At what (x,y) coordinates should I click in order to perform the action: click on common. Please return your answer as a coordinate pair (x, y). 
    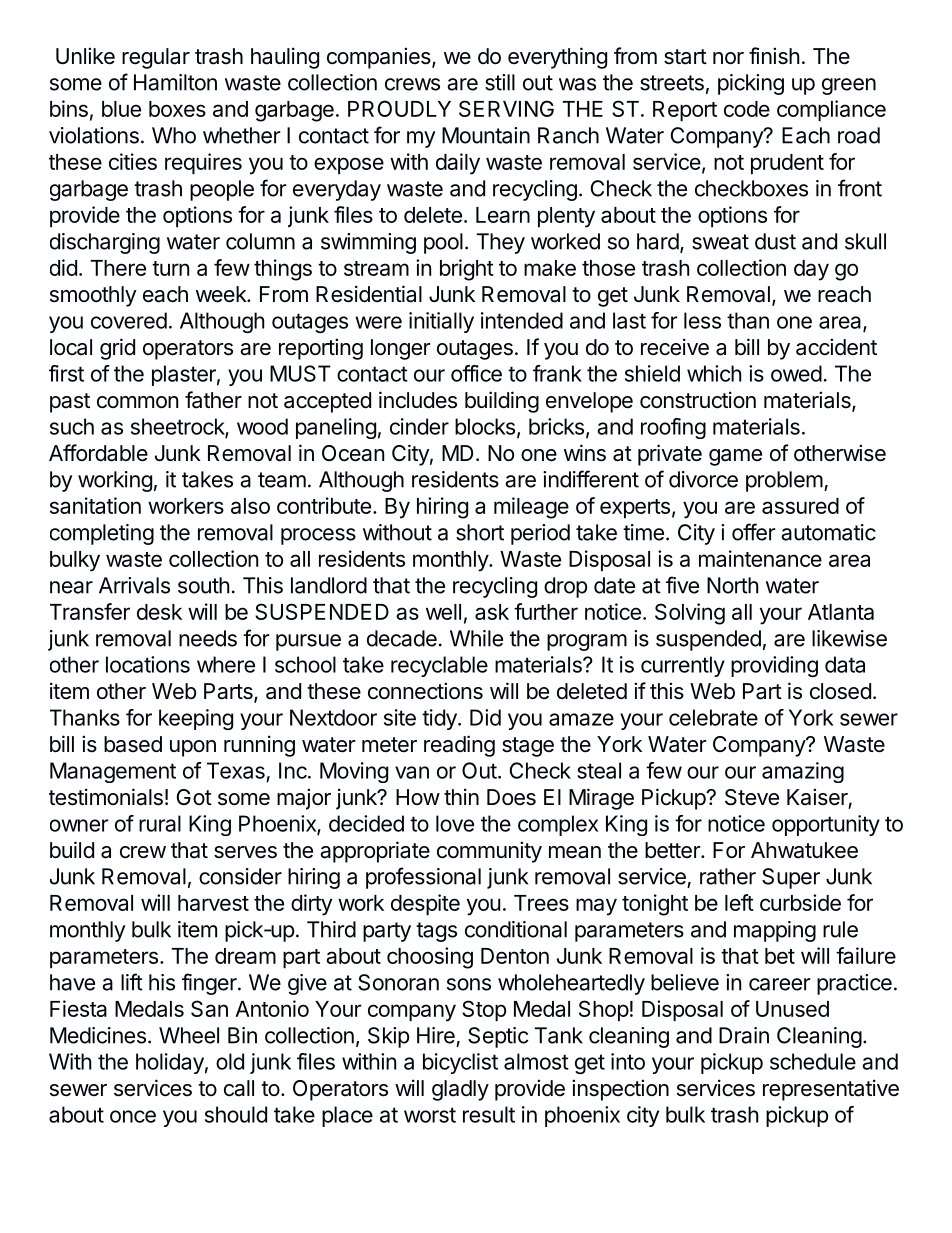
    Looking at the image, I should click on (137, 402).
